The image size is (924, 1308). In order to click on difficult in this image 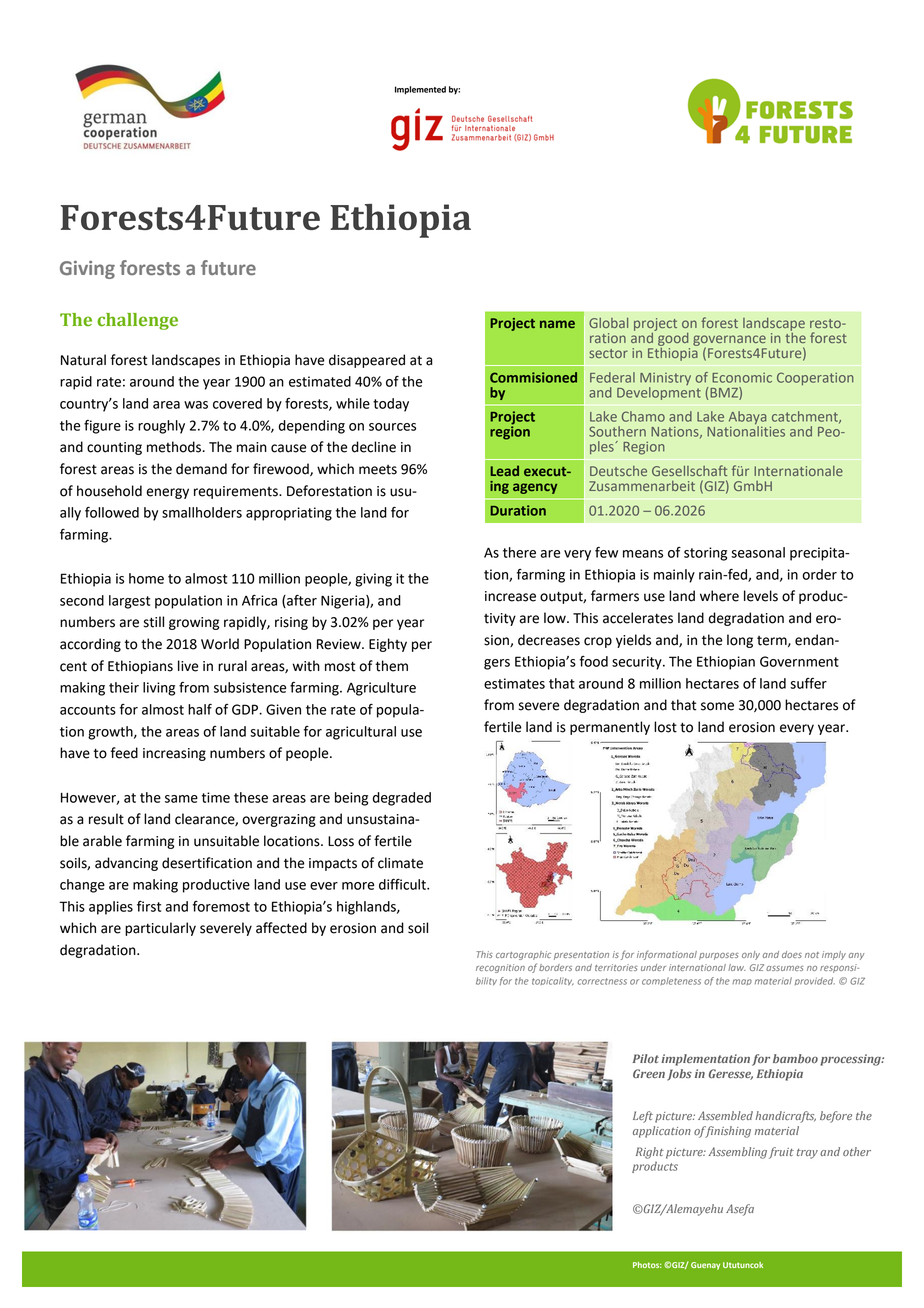, I will do `click(403, 884)`.
